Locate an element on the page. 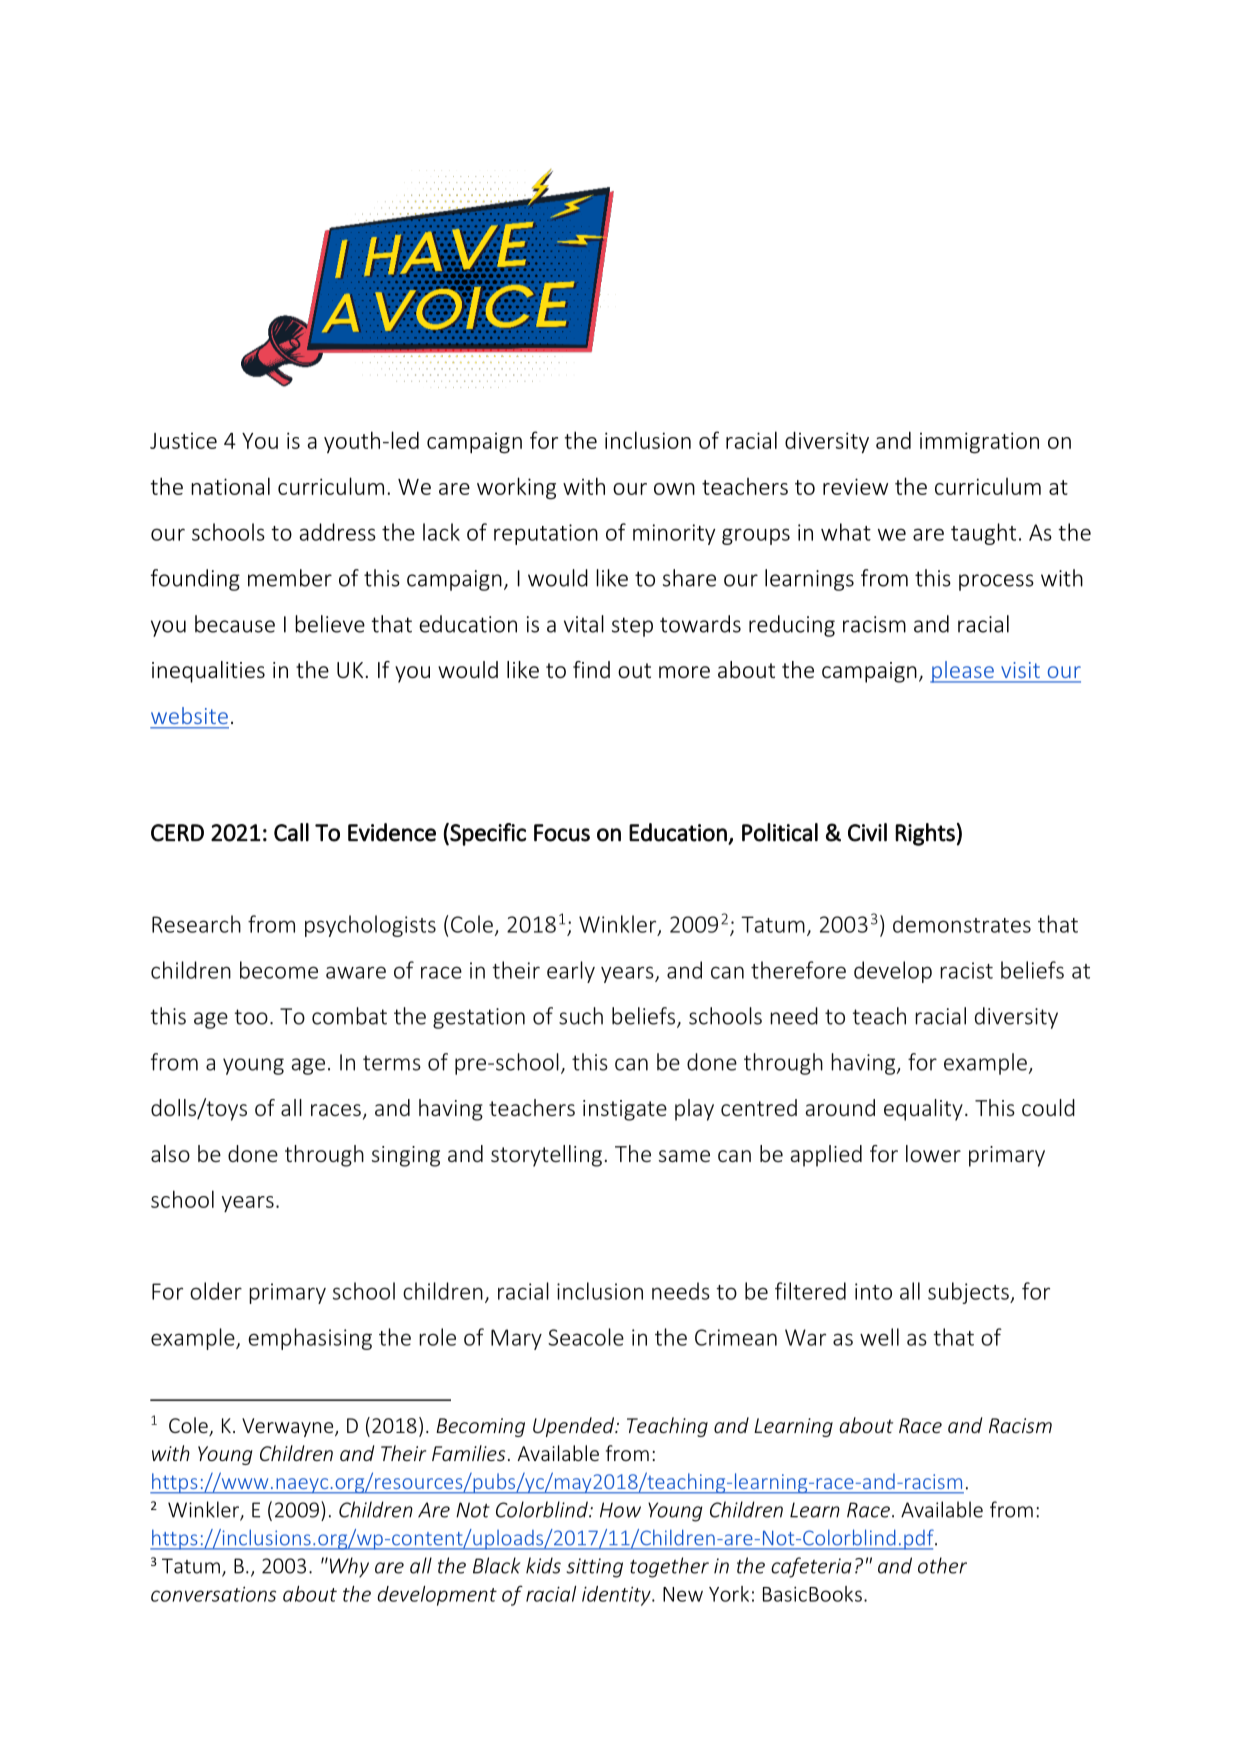 This document has width=1243, height=1758. too is located at coordinates (251, 1017).
